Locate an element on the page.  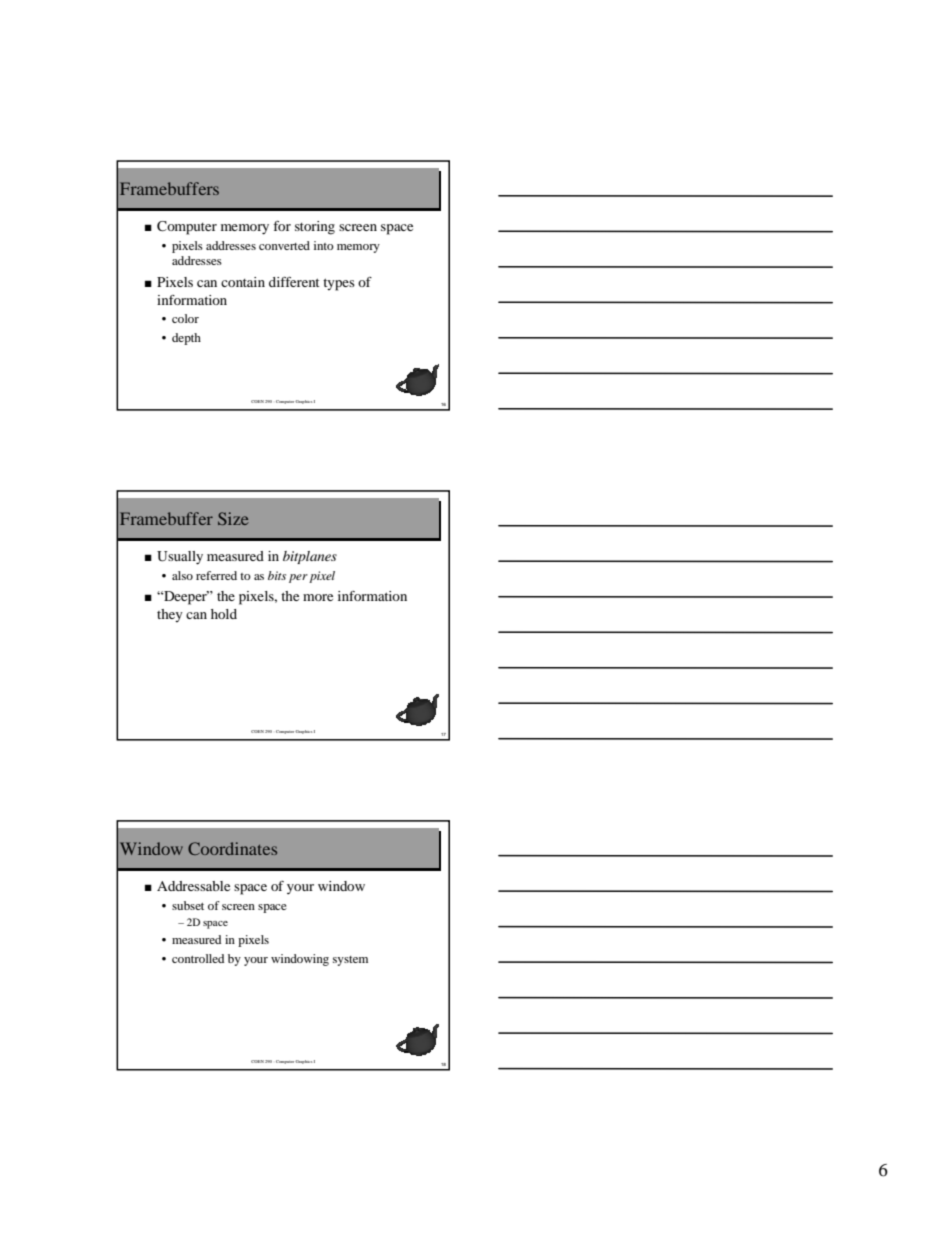
types is located at coordinates (339, 284).
